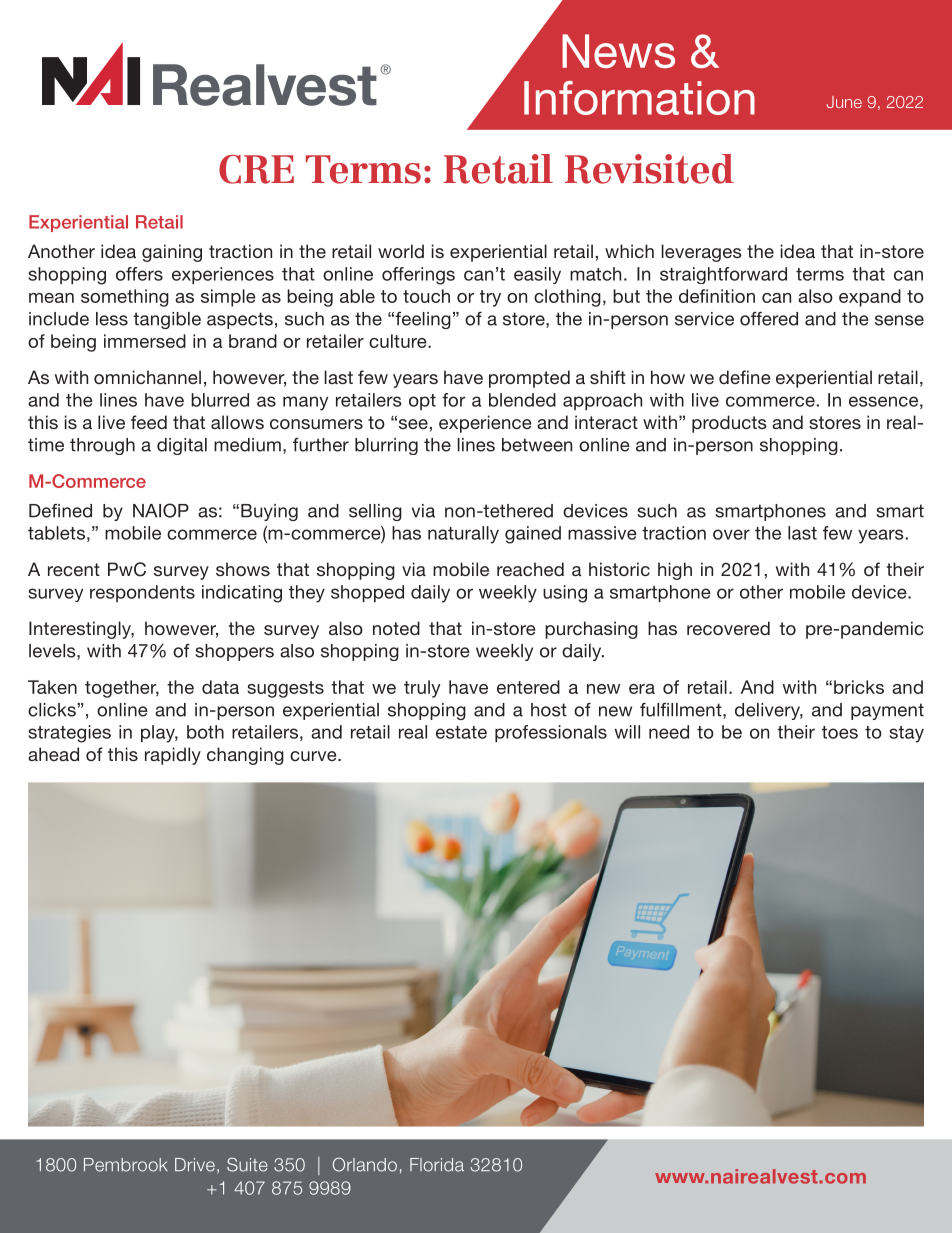  I want to click on Drive, so click(195, 1165).
